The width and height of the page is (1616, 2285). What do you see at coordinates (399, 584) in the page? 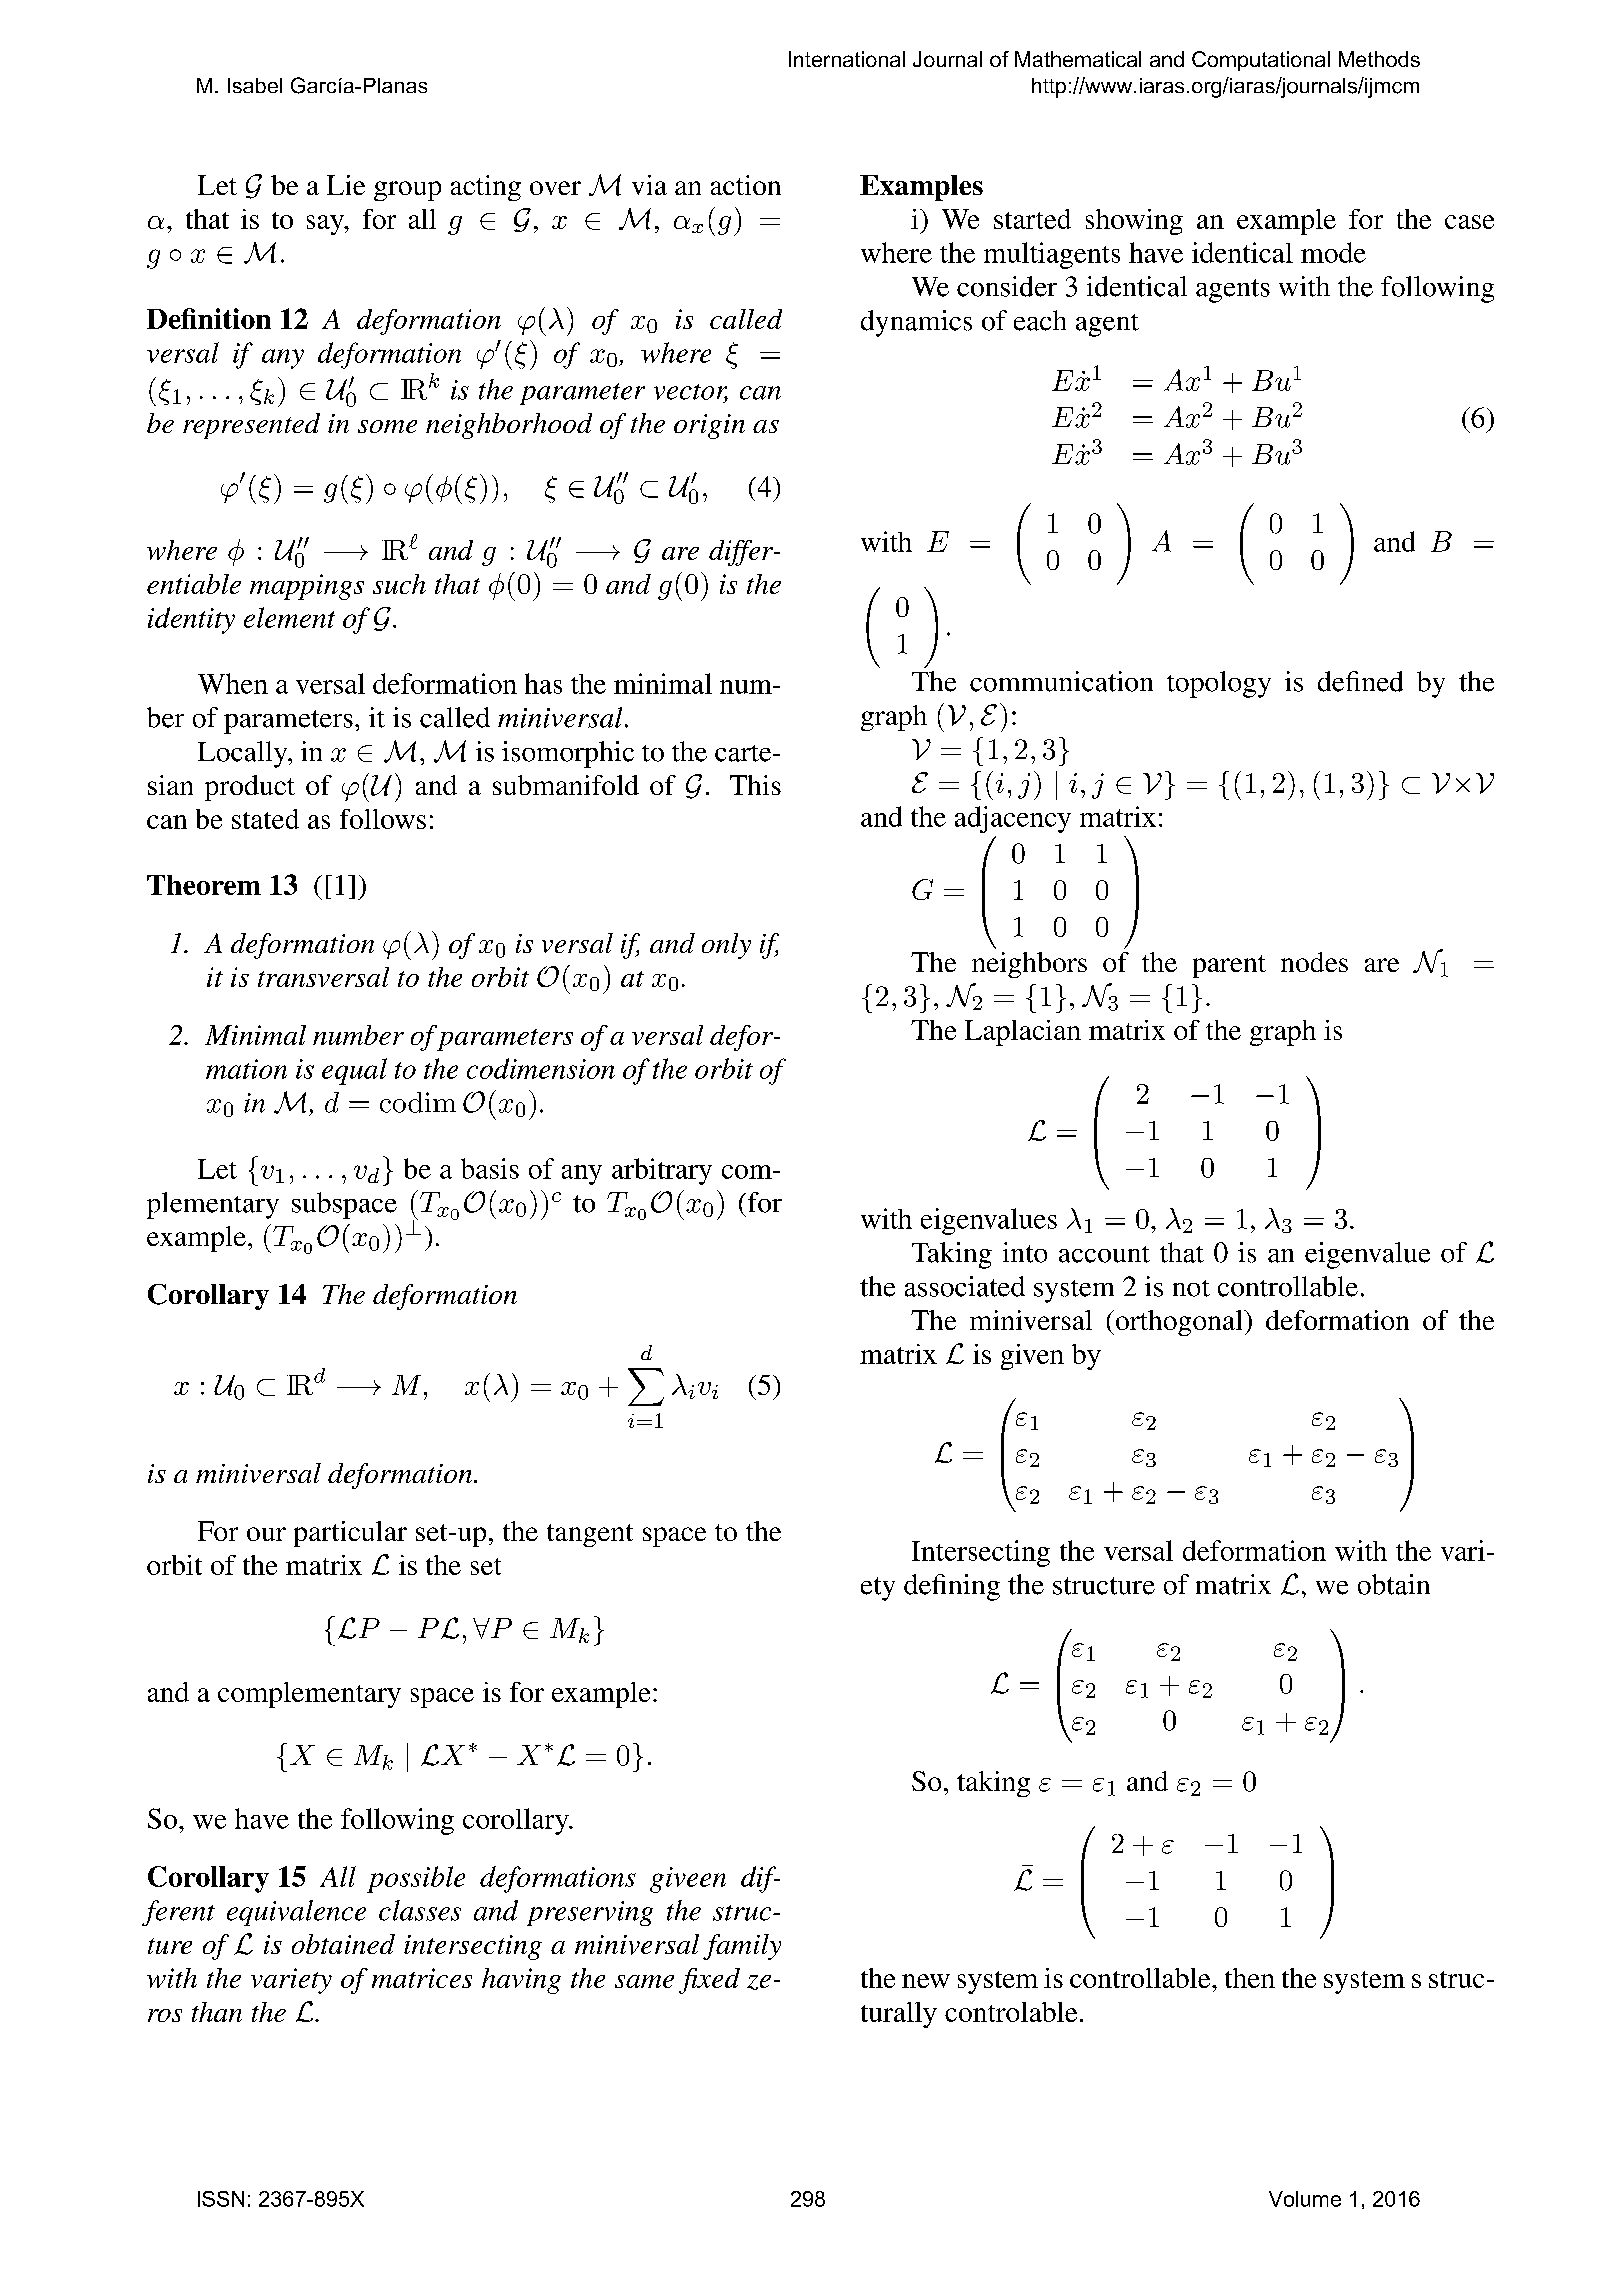
I see `such` at bounding box center [399, 584].
